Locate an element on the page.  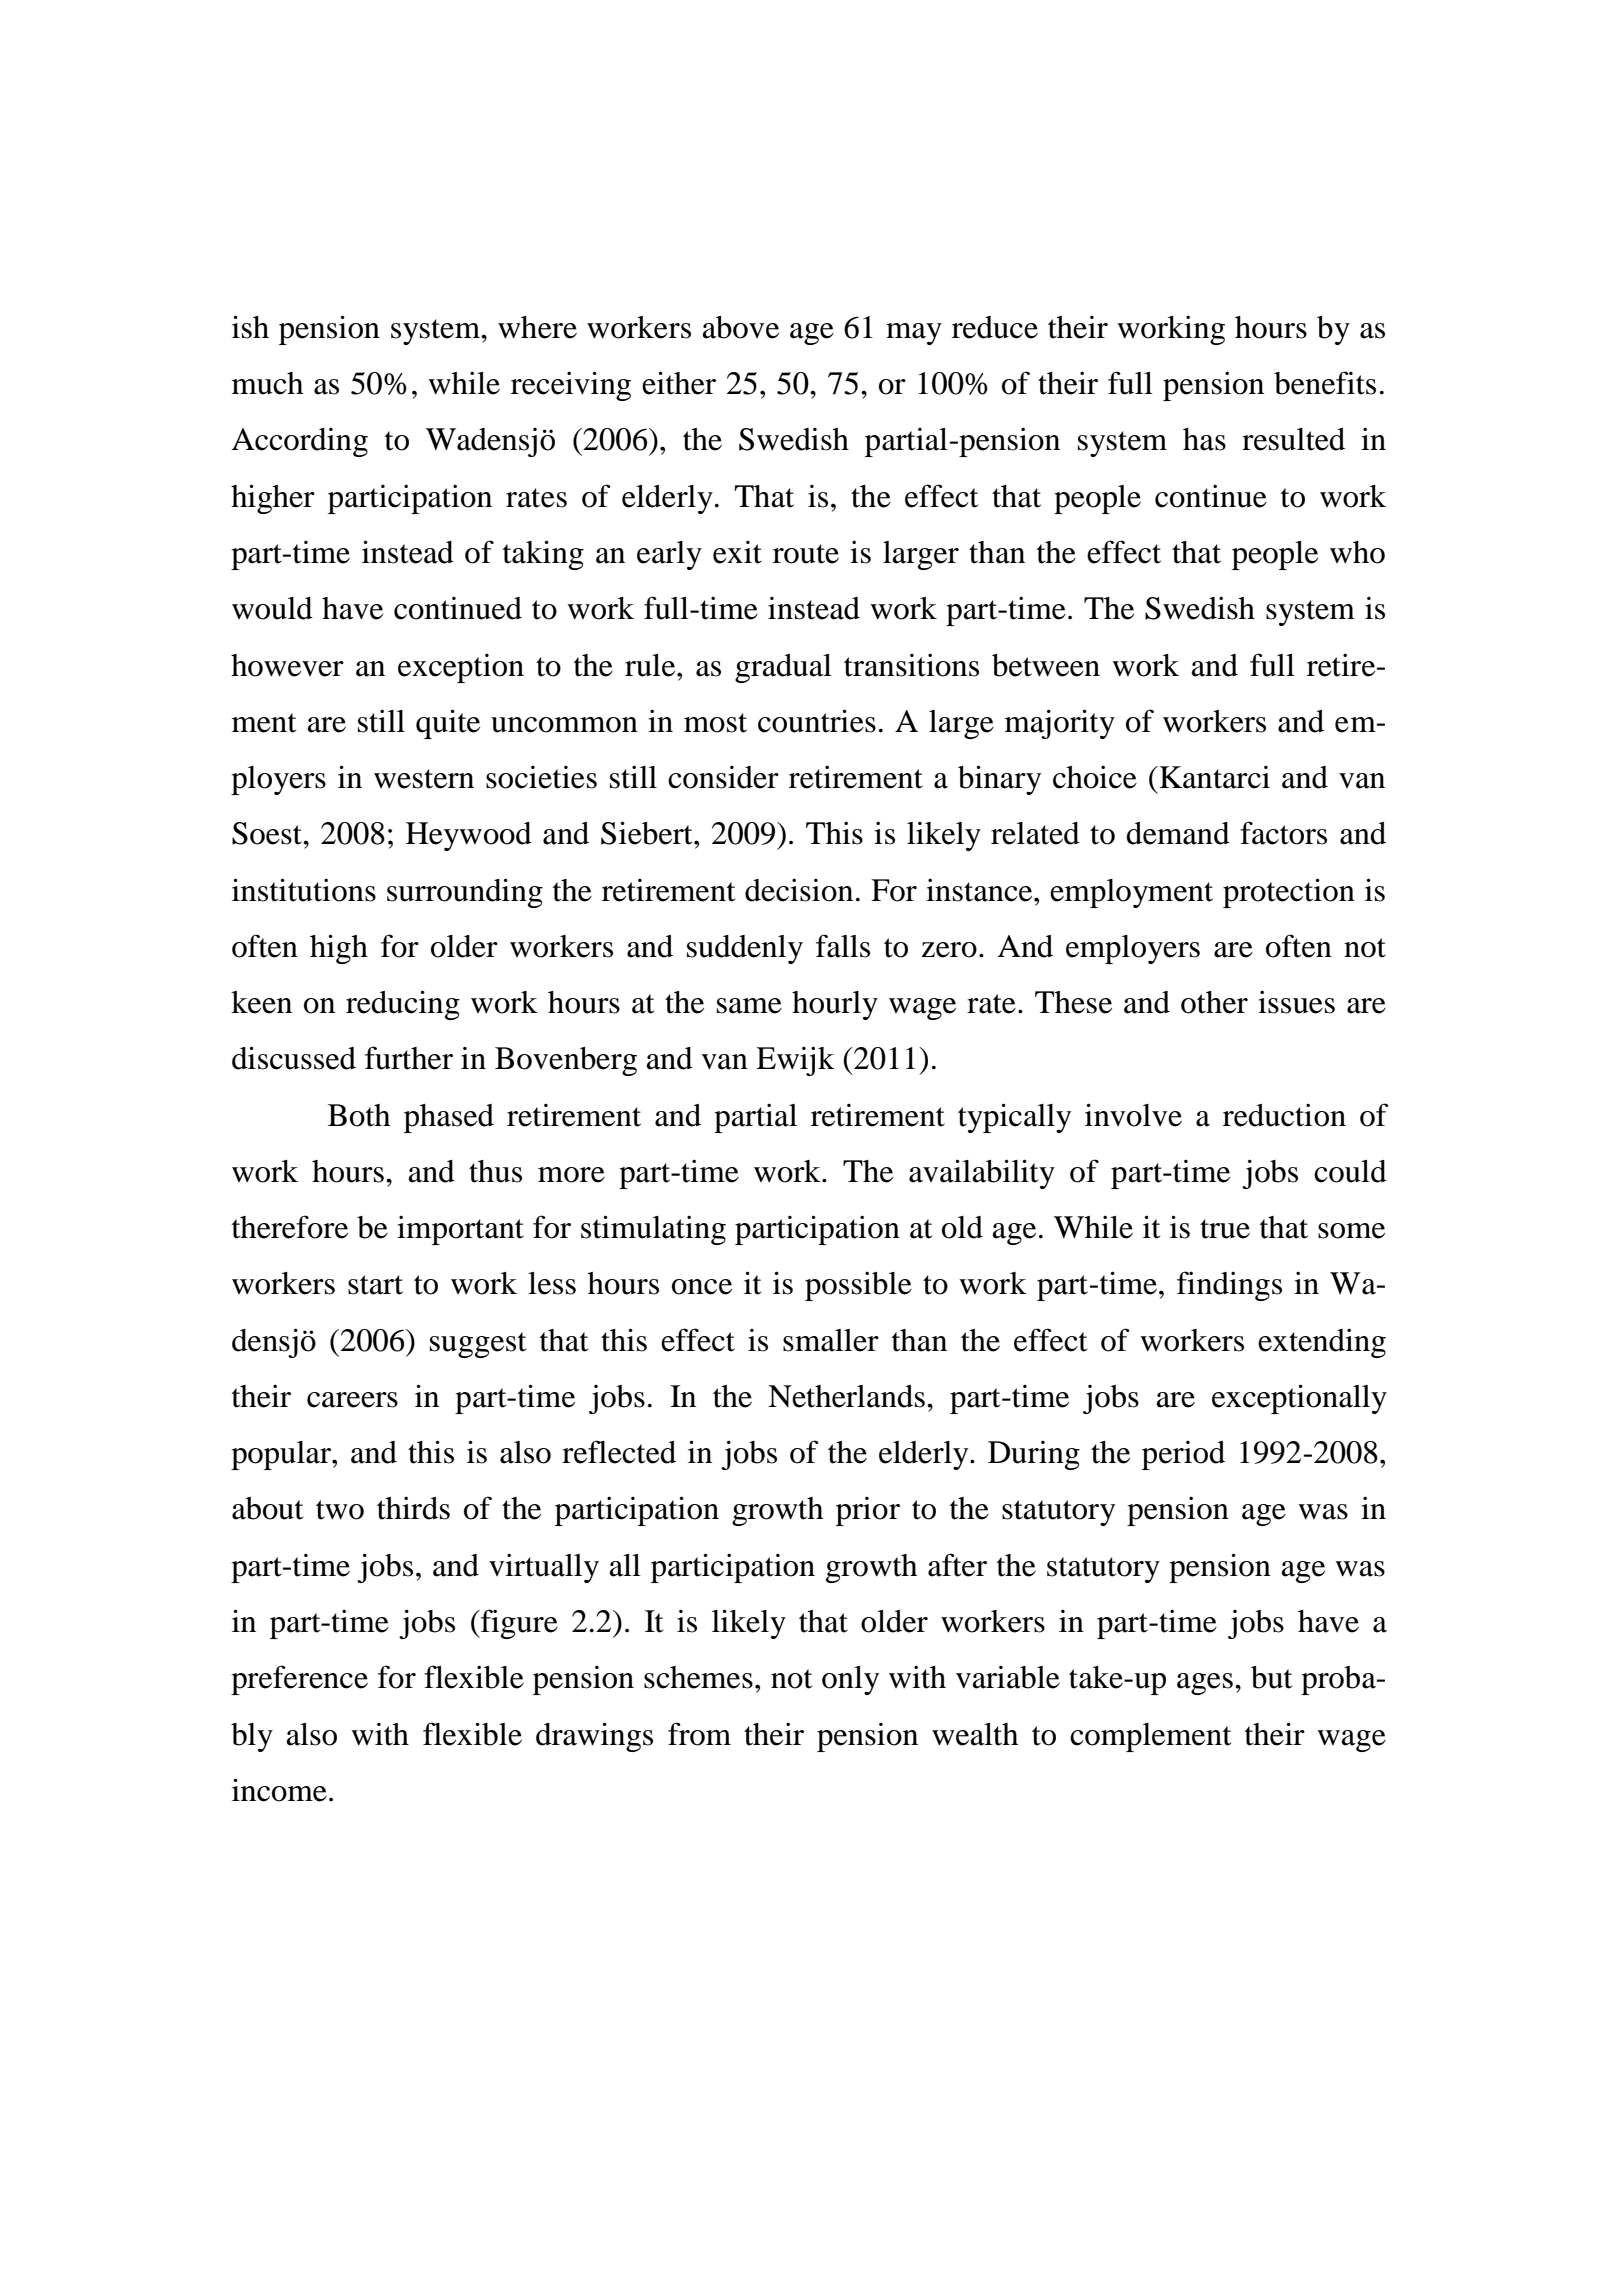
gradual is located at coordinates (783, 668).
